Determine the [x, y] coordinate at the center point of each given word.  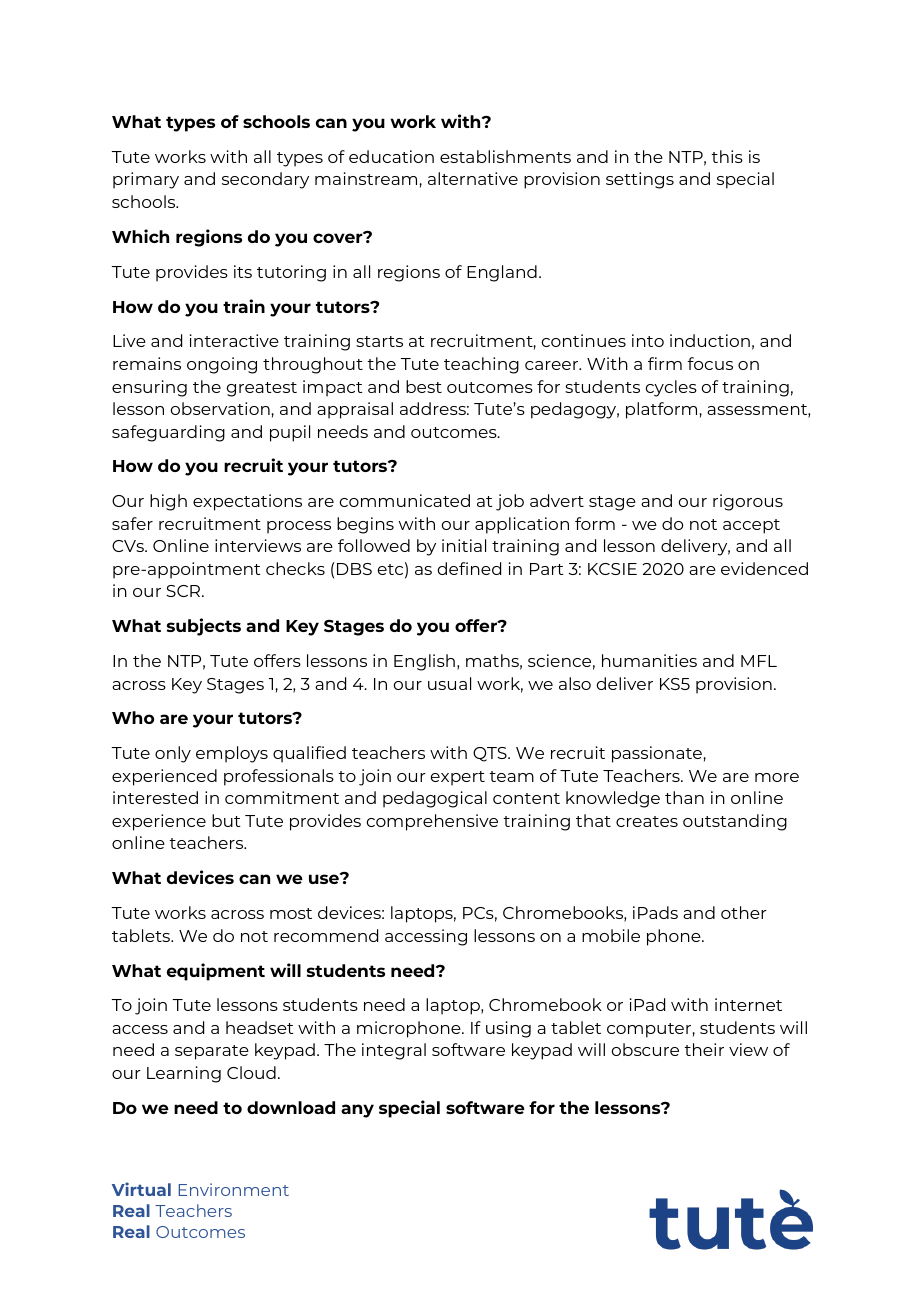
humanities [649, 660]
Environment [234, 1189]
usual [449, 683]
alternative [473, 178]
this [727, 156]
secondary [265, 180]
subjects [204, 627]
